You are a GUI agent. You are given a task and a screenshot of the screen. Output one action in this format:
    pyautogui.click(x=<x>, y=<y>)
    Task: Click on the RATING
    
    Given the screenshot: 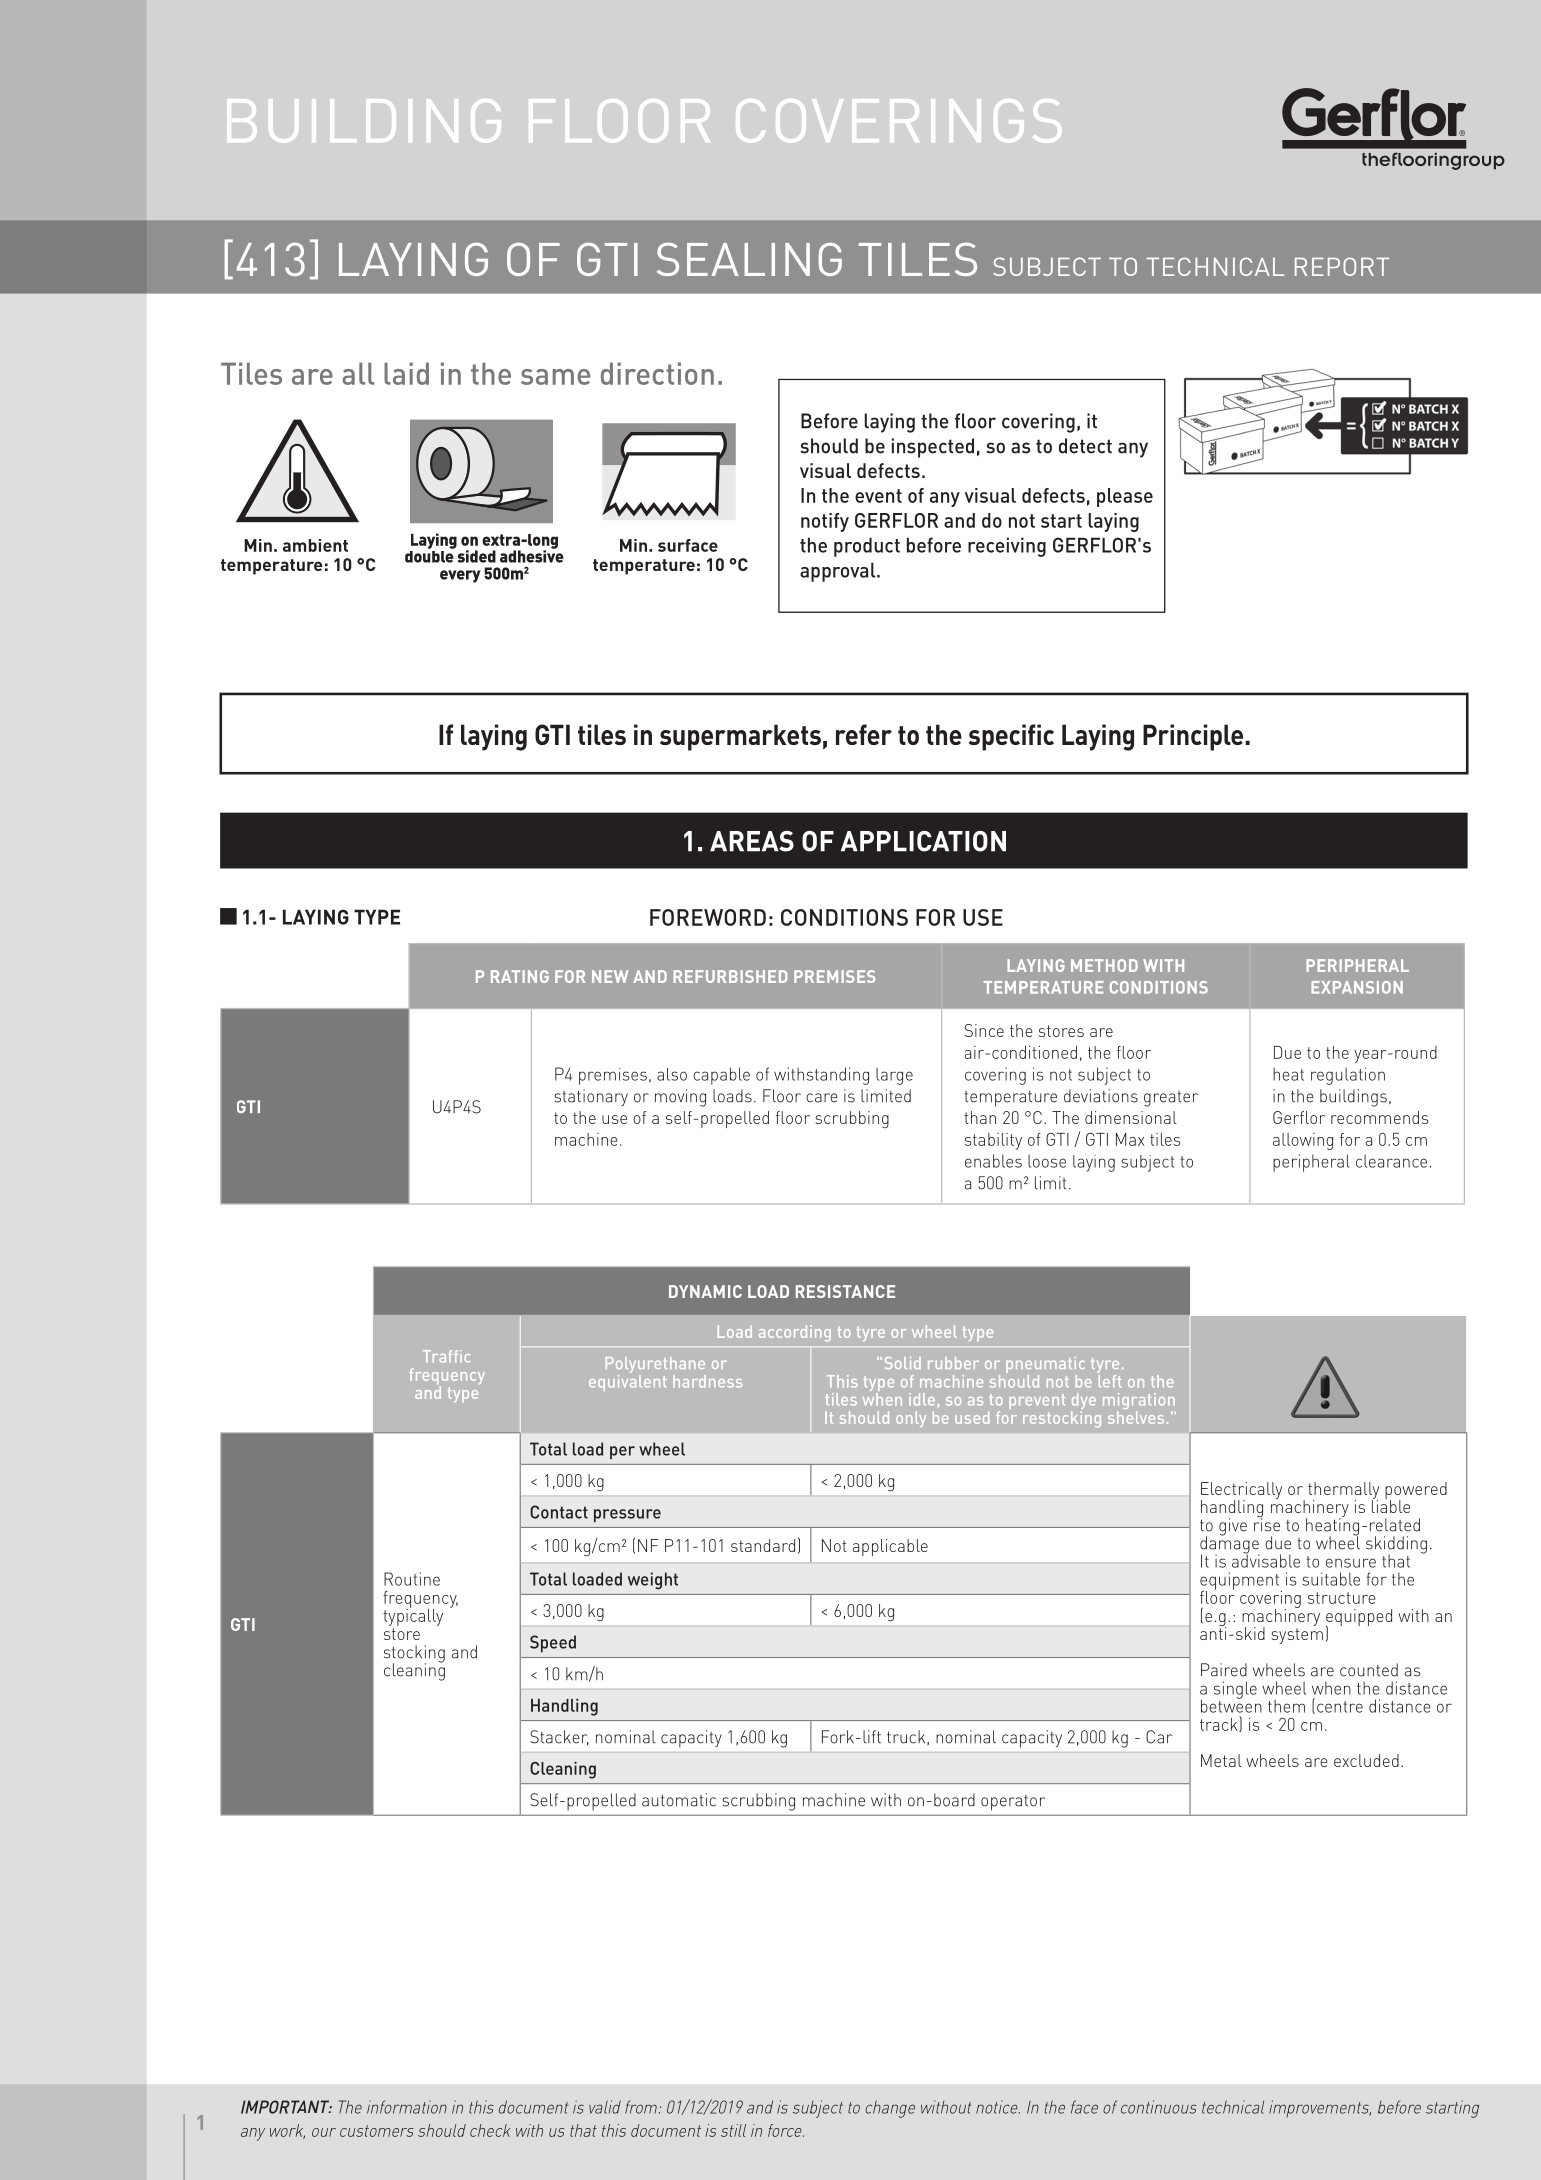 What is the action you would take?
    pyautogui.click(x=520, y=976)
